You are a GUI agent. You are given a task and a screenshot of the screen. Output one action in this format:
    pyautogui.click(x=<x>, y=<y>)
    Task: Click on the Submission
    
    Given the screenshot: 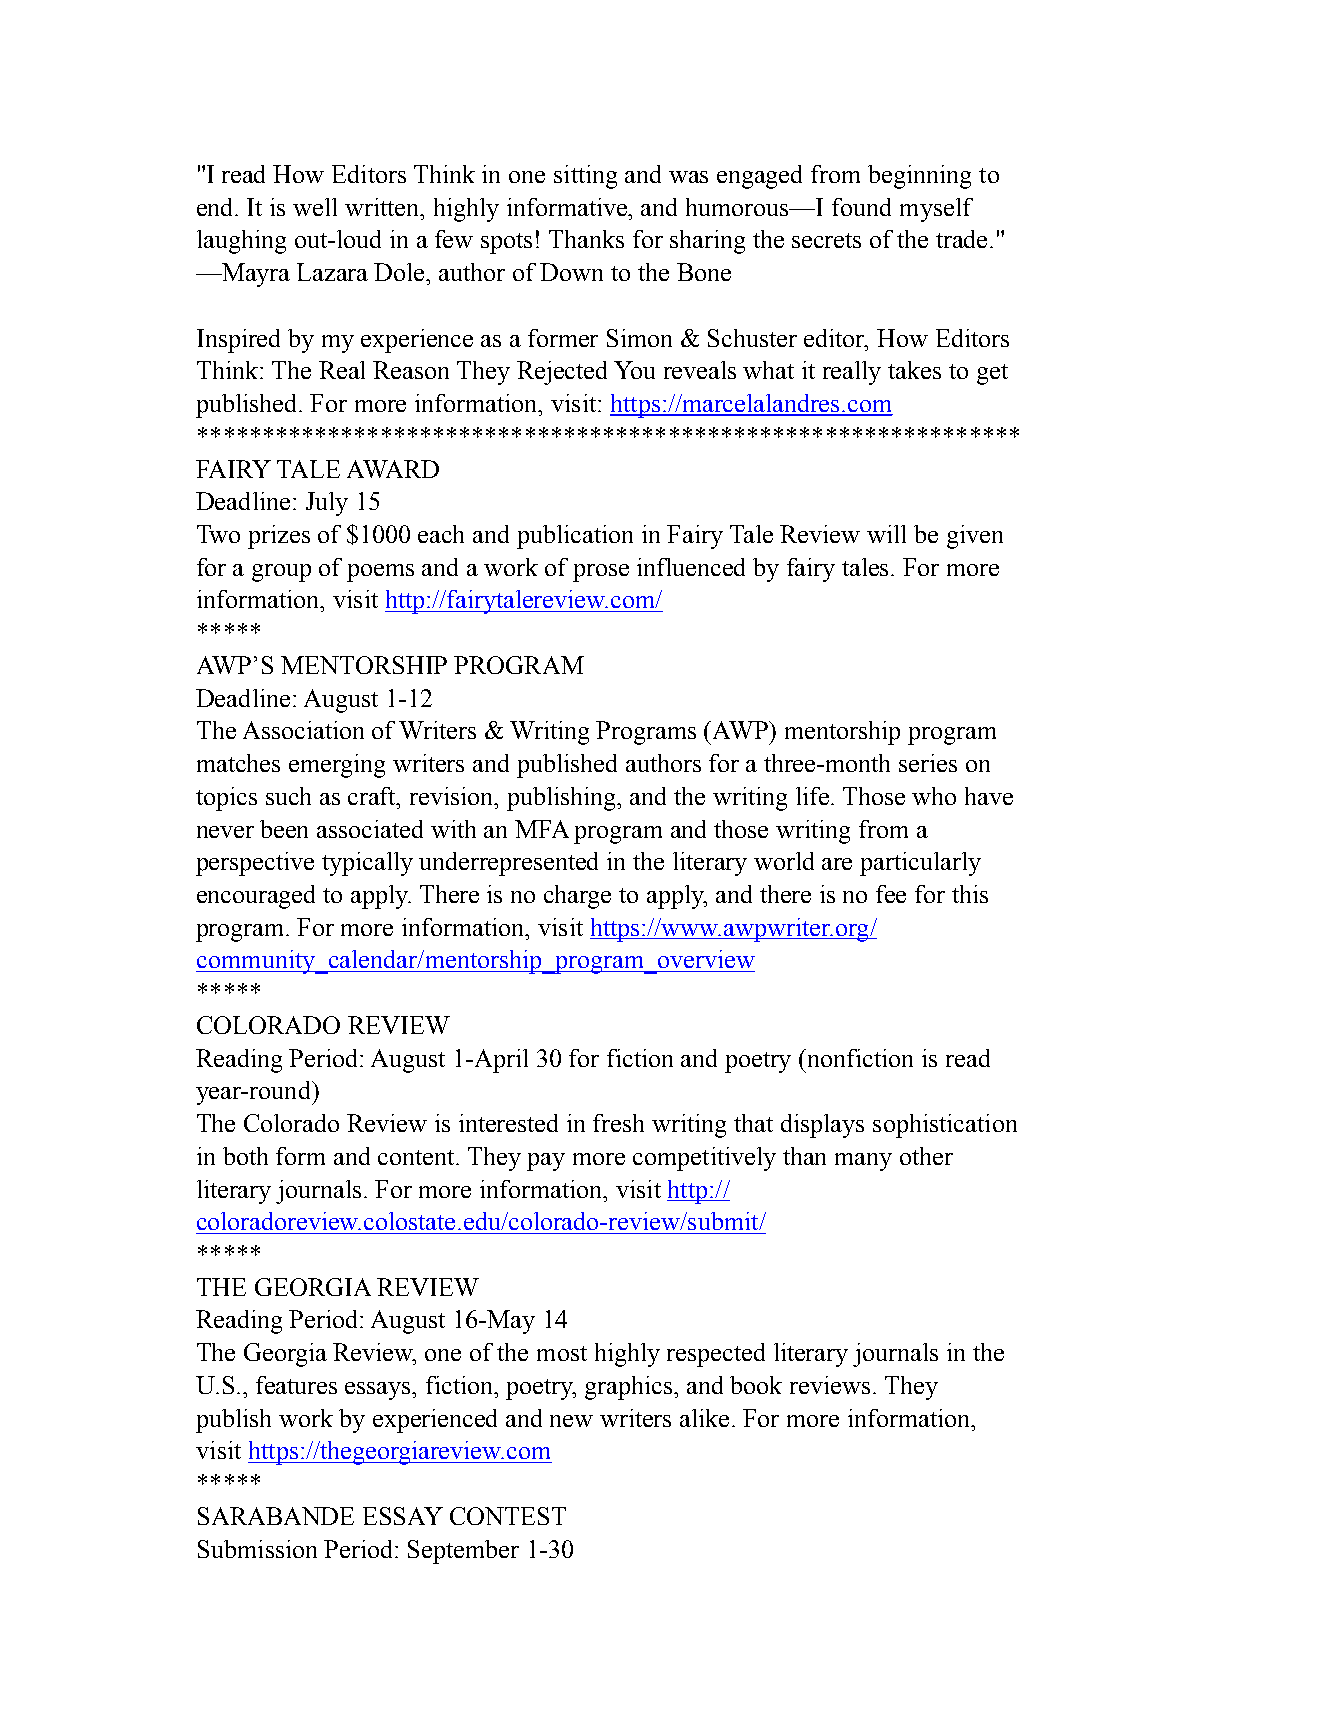 What is the action you would take?
    pyautogui.click(x=257, y=1549)
